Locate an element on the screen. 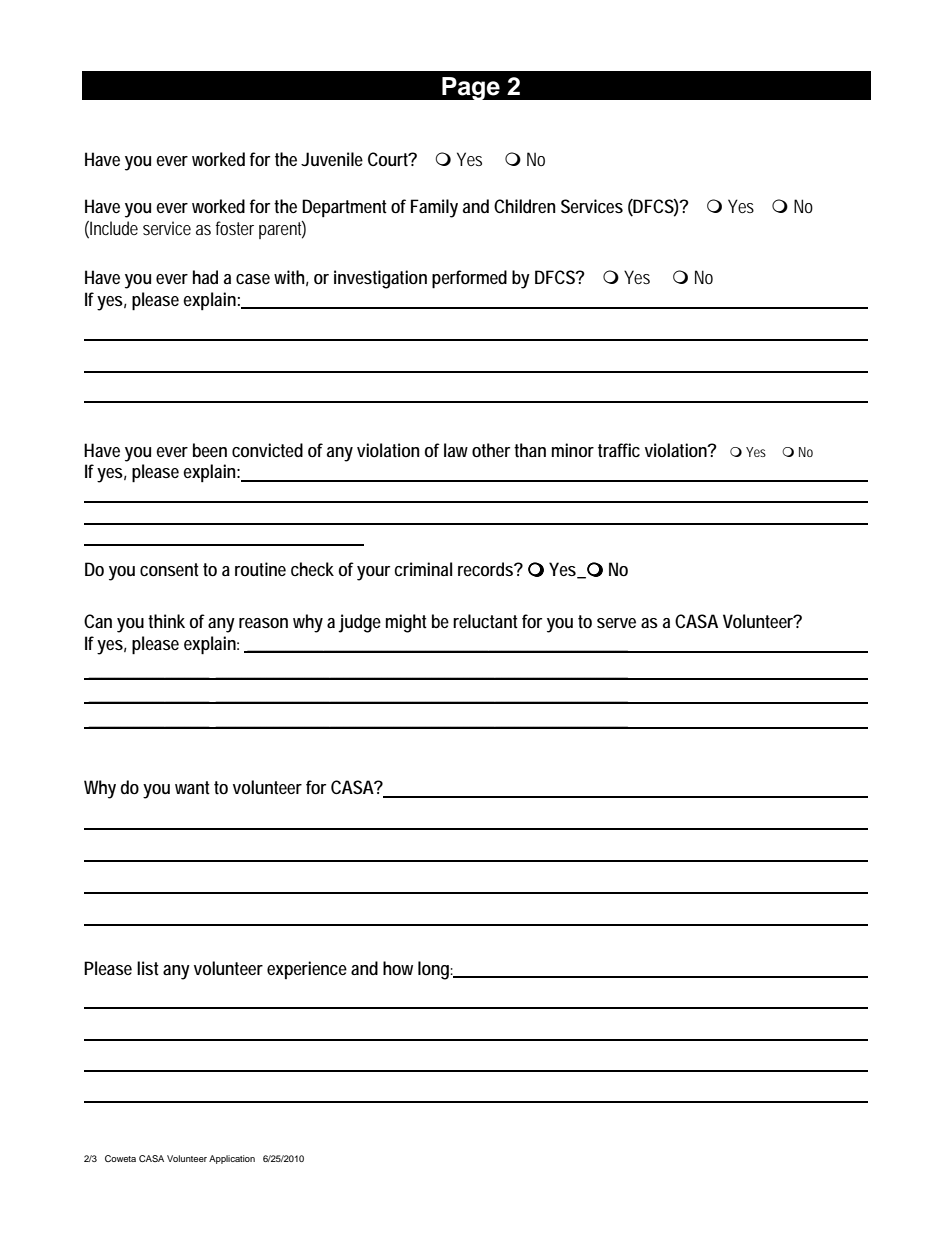 The width and height of the screenshot is (952, 1233). think is located at coordinates (166, 621).
